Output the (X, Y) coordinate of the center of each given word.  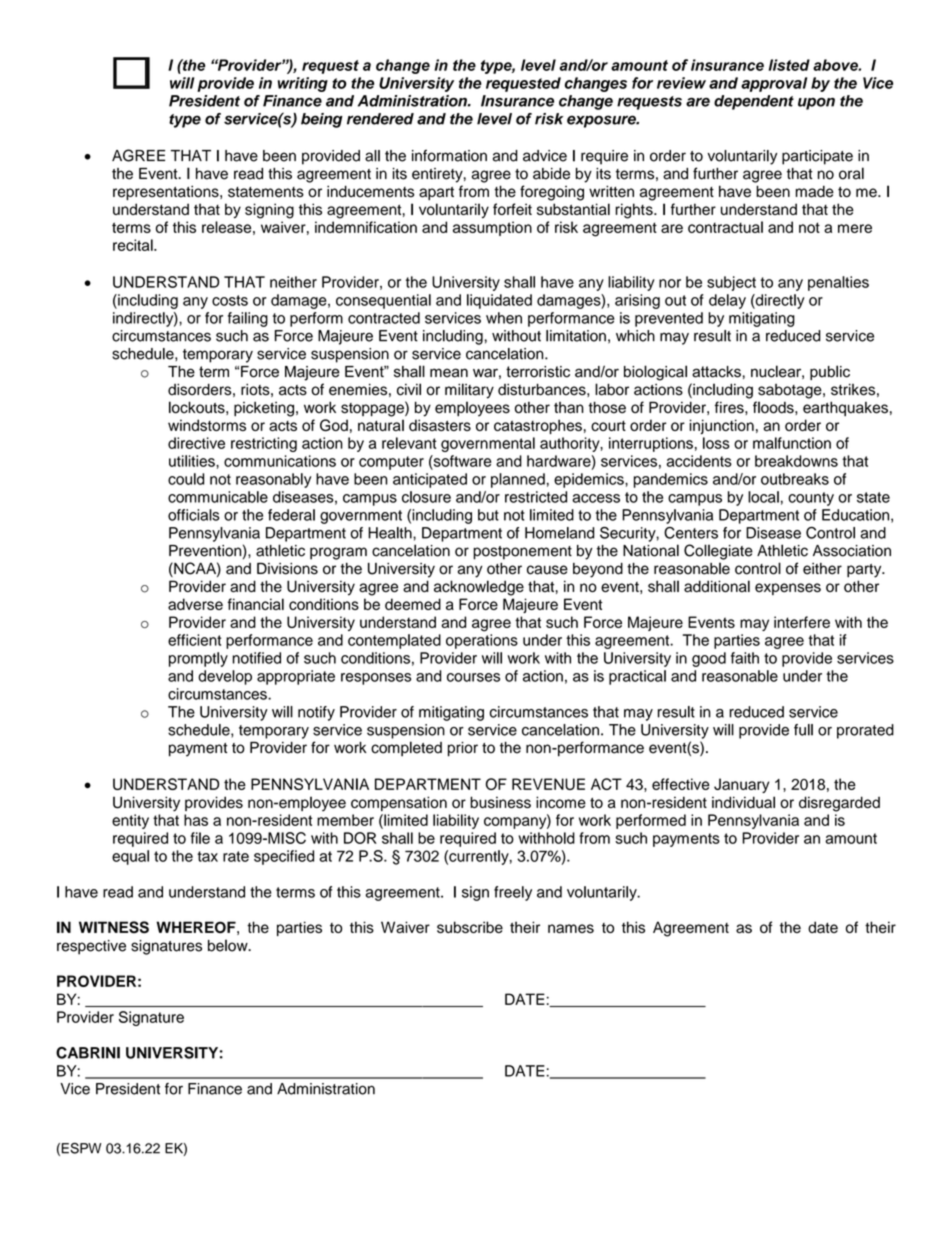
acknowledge (479, 588)
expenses (788, 589)
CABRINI (88, 1053)
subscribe (470, 927)
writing (303, 84)
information (449, 155)
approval (774, 84)
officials (194, 515)
